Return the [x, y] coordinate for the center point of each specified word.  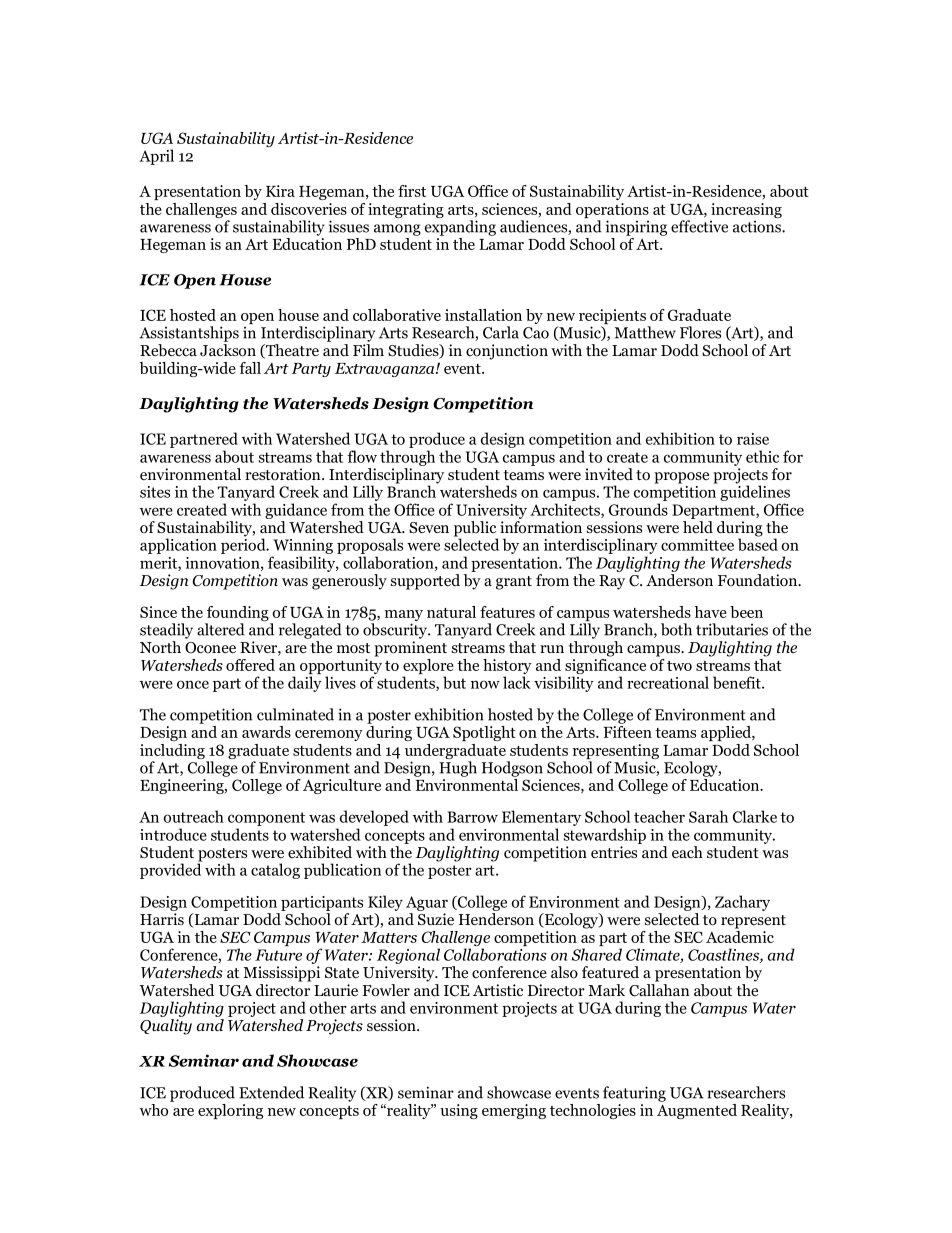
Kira [280, 191]
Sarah [708, 816]
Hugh [458, 769]
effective [699, 226]
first [412, 191]
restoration [284, 474]
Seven [429, 527]
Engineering [183, 786]
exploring [230, 1111]
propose [681, 478]
